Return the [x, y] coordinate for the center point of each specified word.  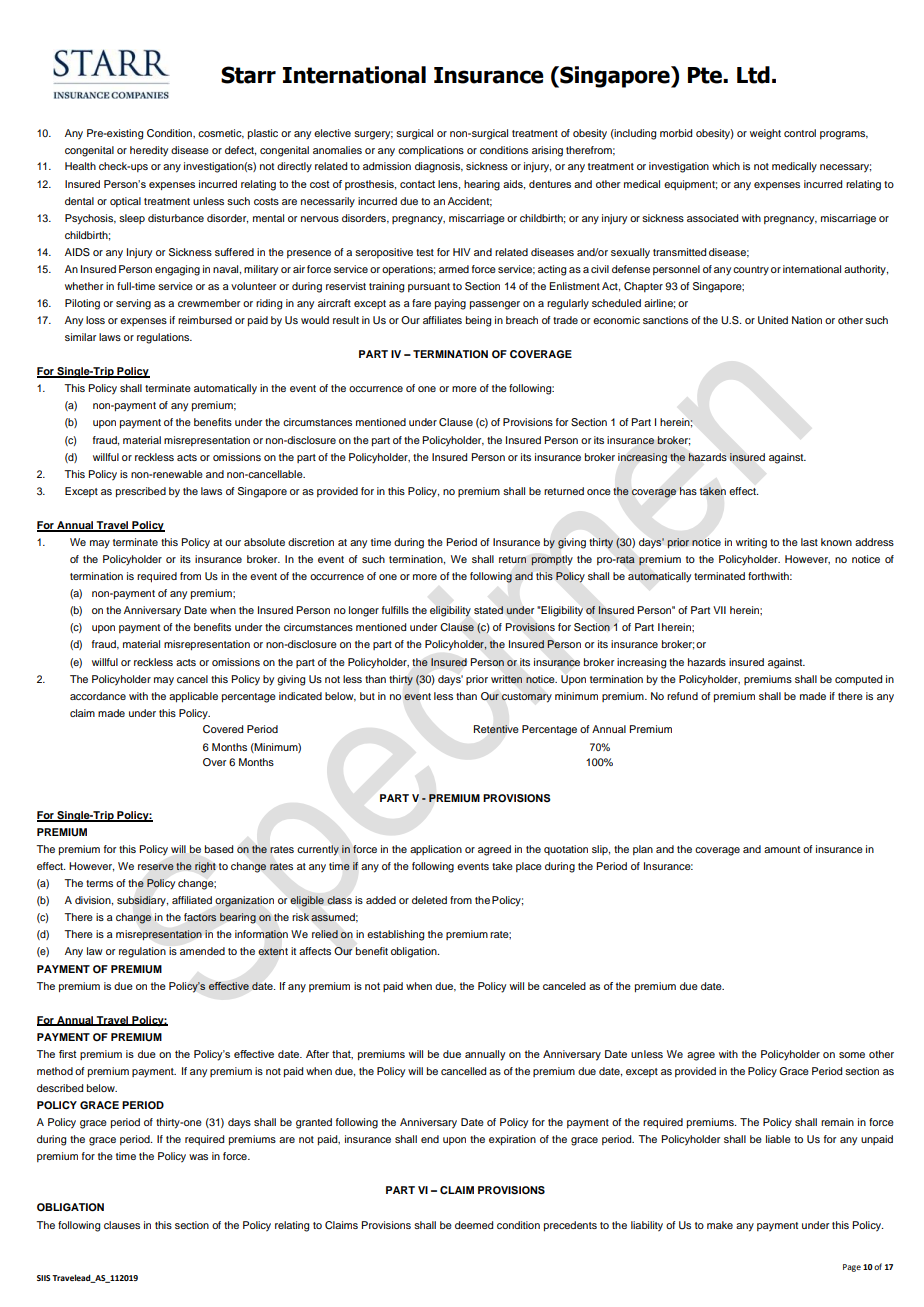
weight [765, 134]
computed [858, 680]
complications [431, 151]
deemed [474, 1225]
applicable [193, 697]
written [506, 679]
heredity [149, 151]
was [198, 1157]
